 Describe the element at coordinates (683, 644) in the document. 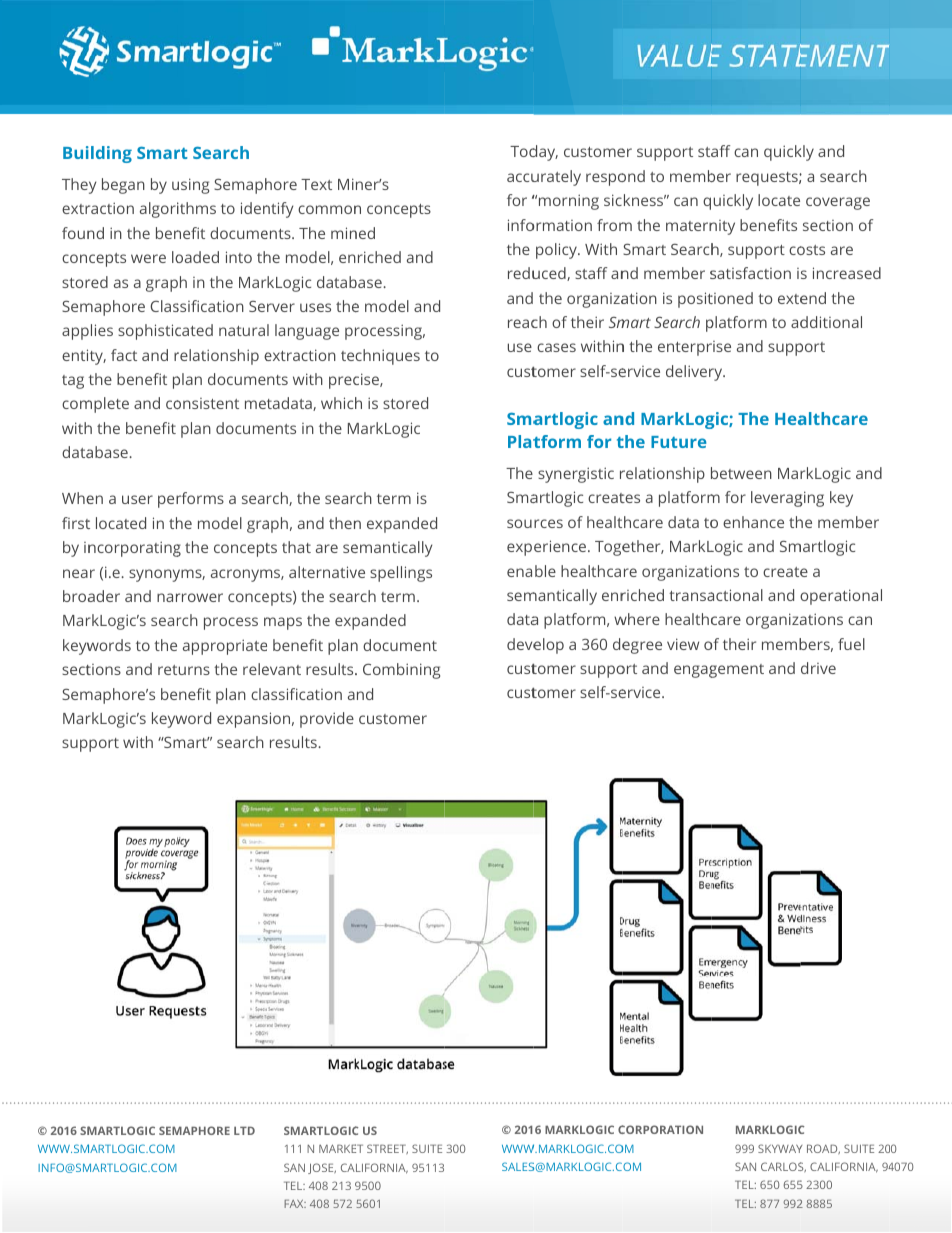

I see `view` at that location.
